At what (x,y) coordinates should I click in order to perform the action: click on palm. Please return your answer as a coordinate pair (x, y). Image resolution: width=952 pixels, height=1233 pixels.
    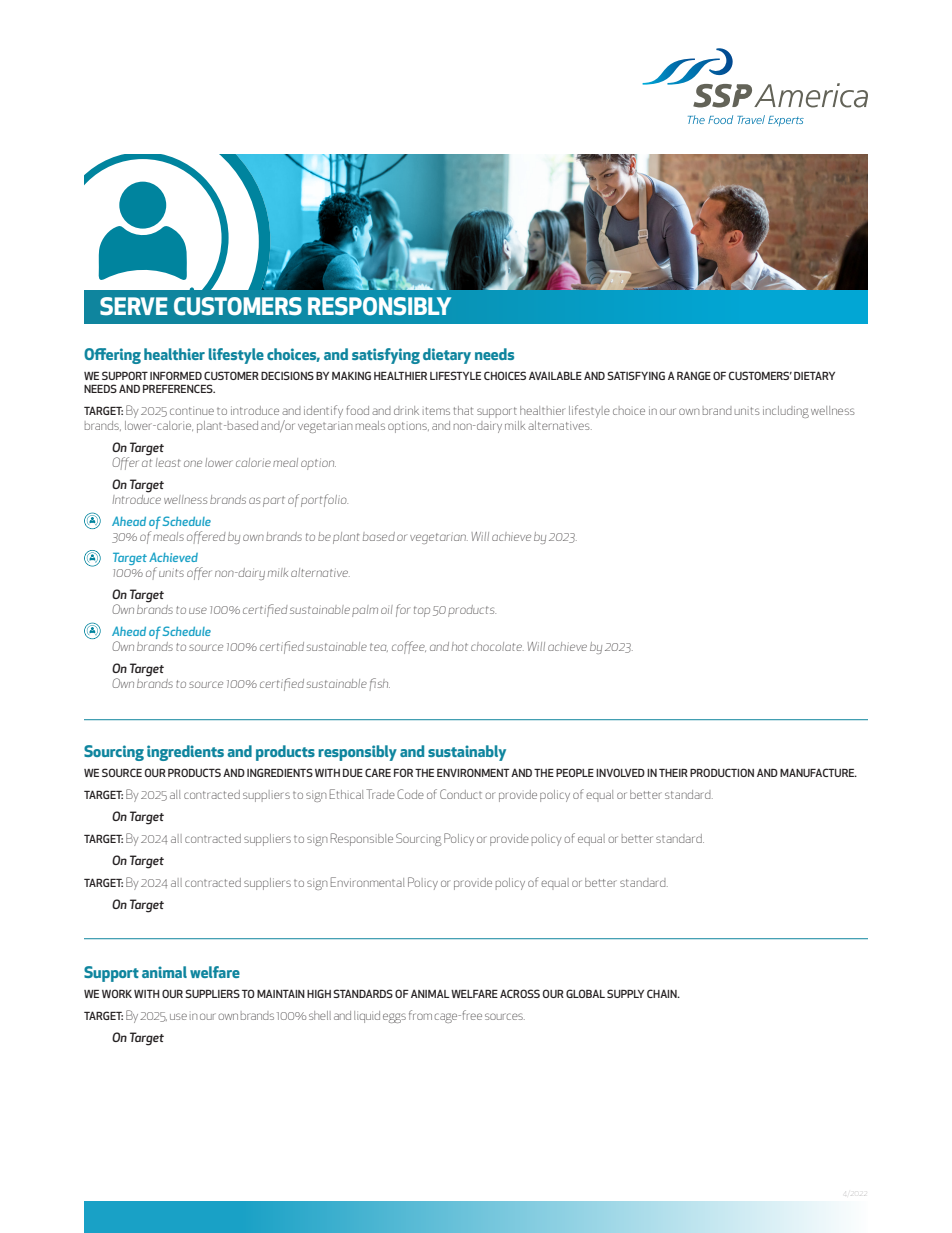
    Looking at the image, I should click on (365, 611).
